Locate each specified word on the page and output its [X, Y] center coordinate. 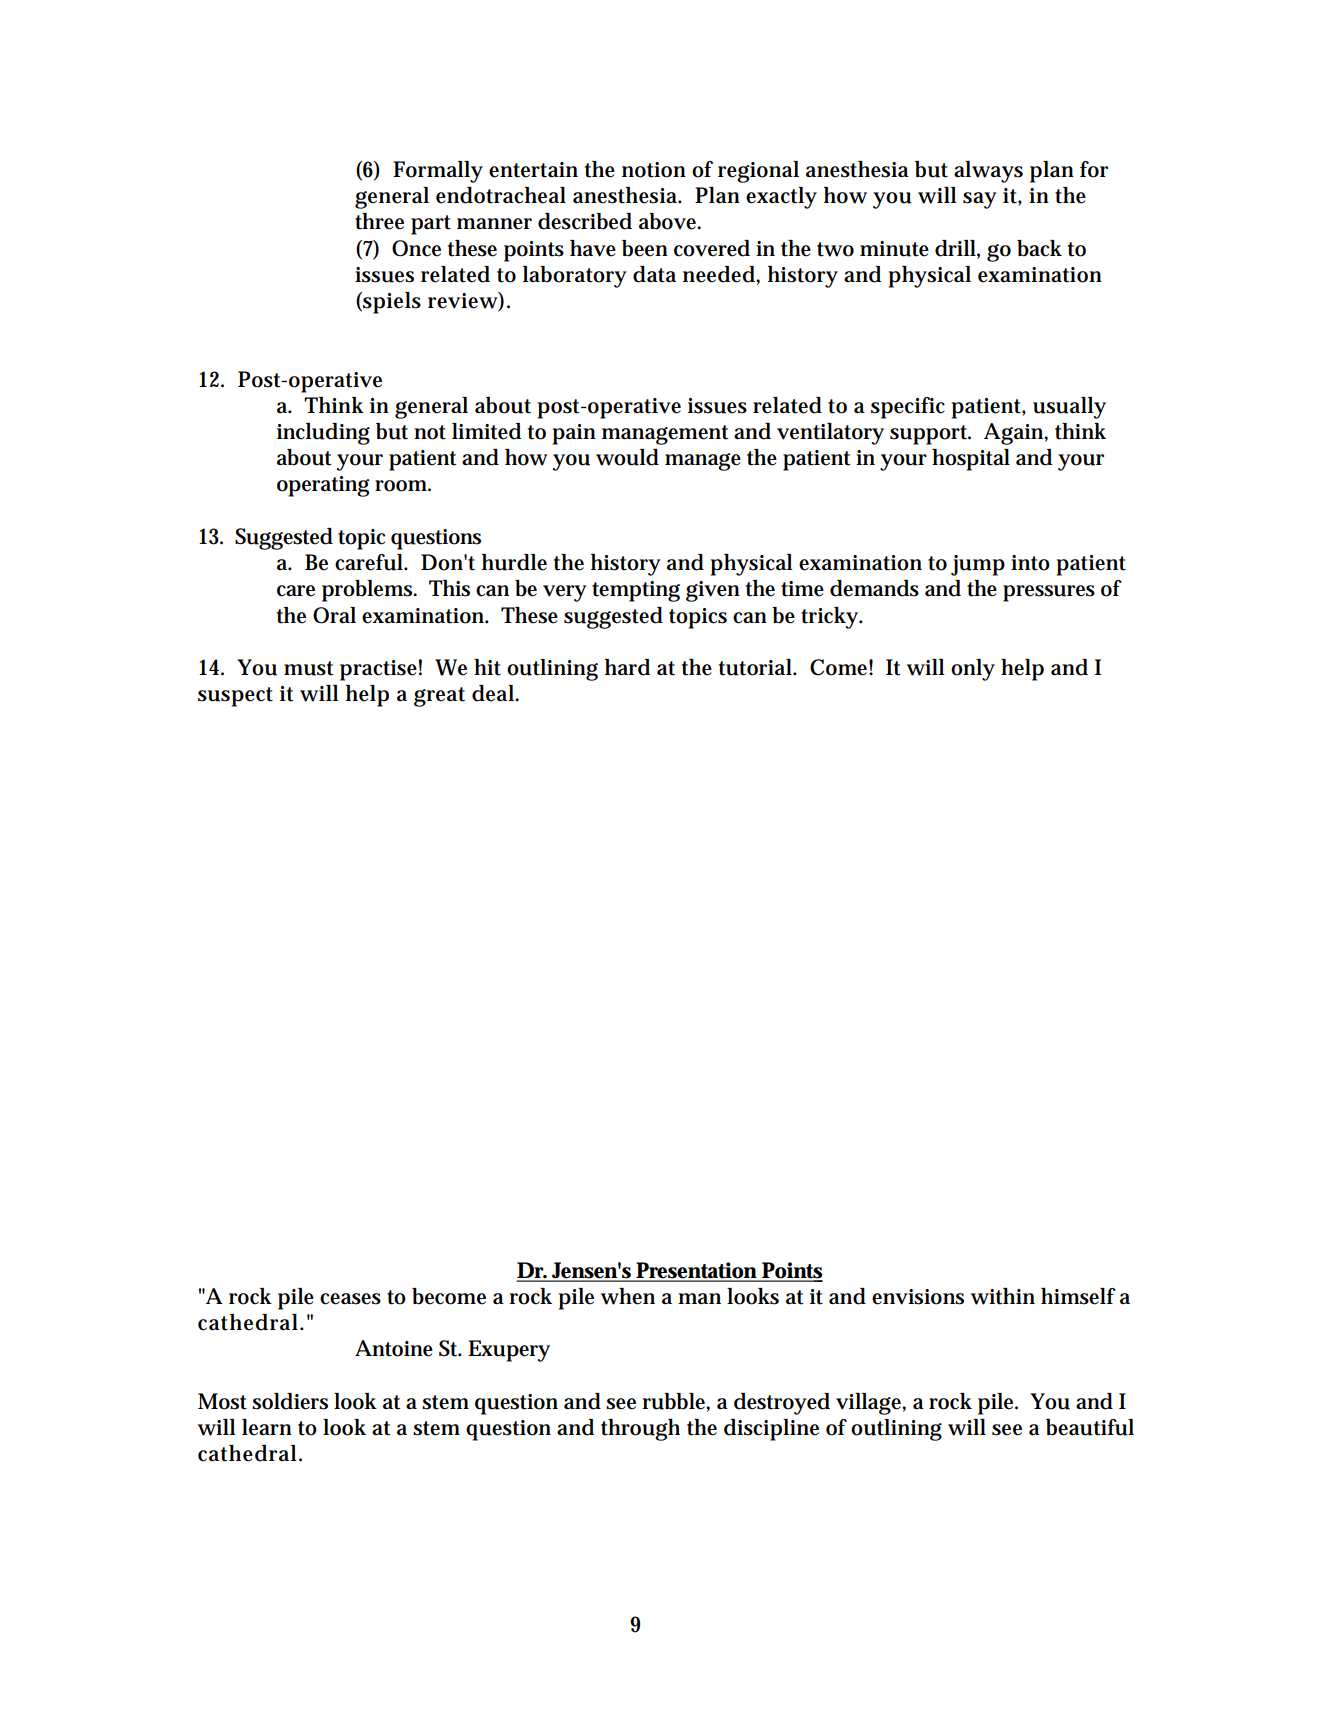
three [379, 221]
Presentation [698, 1271]
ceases [350, 1299]
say [979, 200]
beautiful [1090, 1427]
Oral [334, 615]
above [670, 221]
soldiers [290, 1401]
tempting [636, 591]
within [1003, 1296]
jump [978, 565]
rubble [676, 1402]
